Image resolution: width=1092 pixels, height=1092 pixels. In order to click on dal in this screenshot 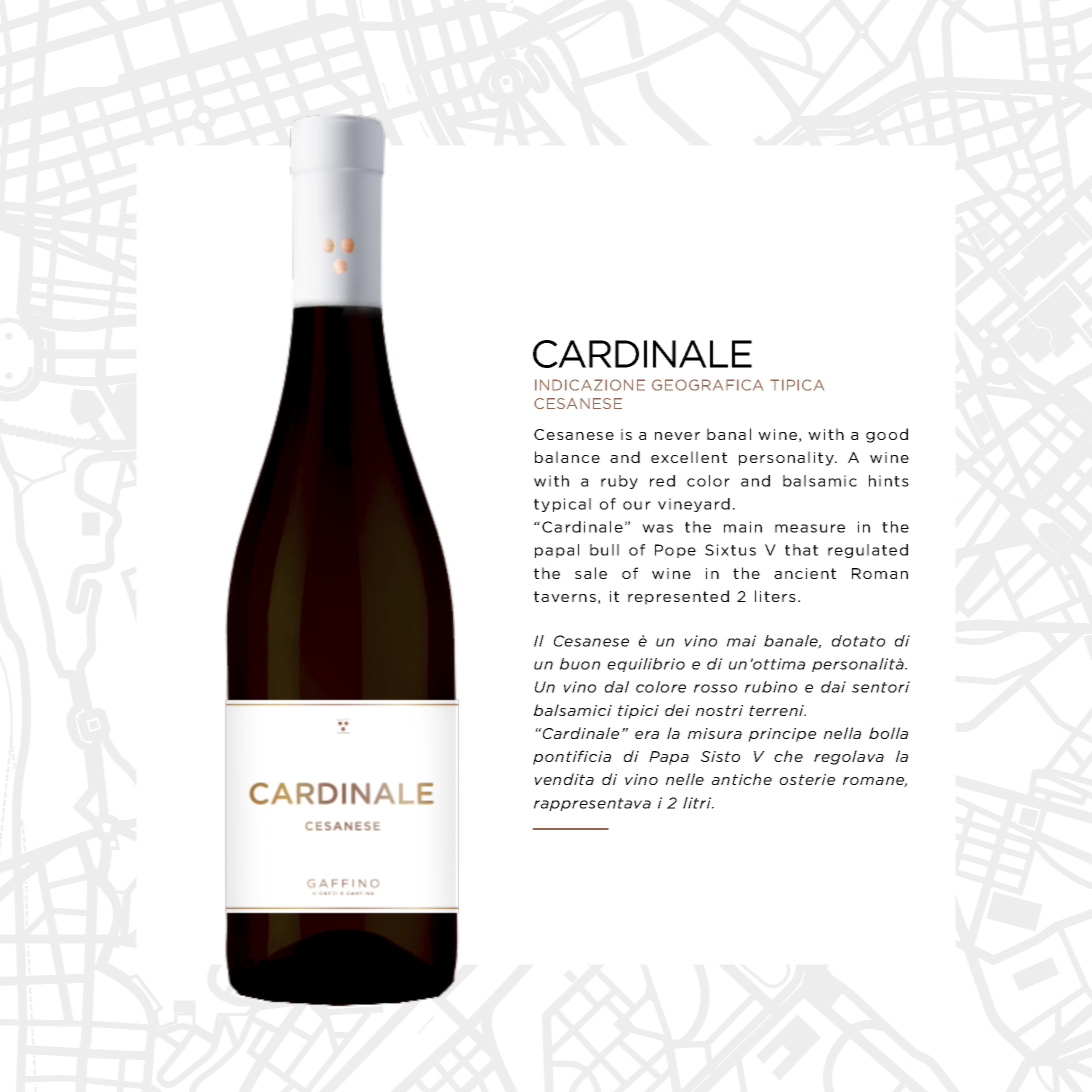, I will do `click(617, 687)`.
